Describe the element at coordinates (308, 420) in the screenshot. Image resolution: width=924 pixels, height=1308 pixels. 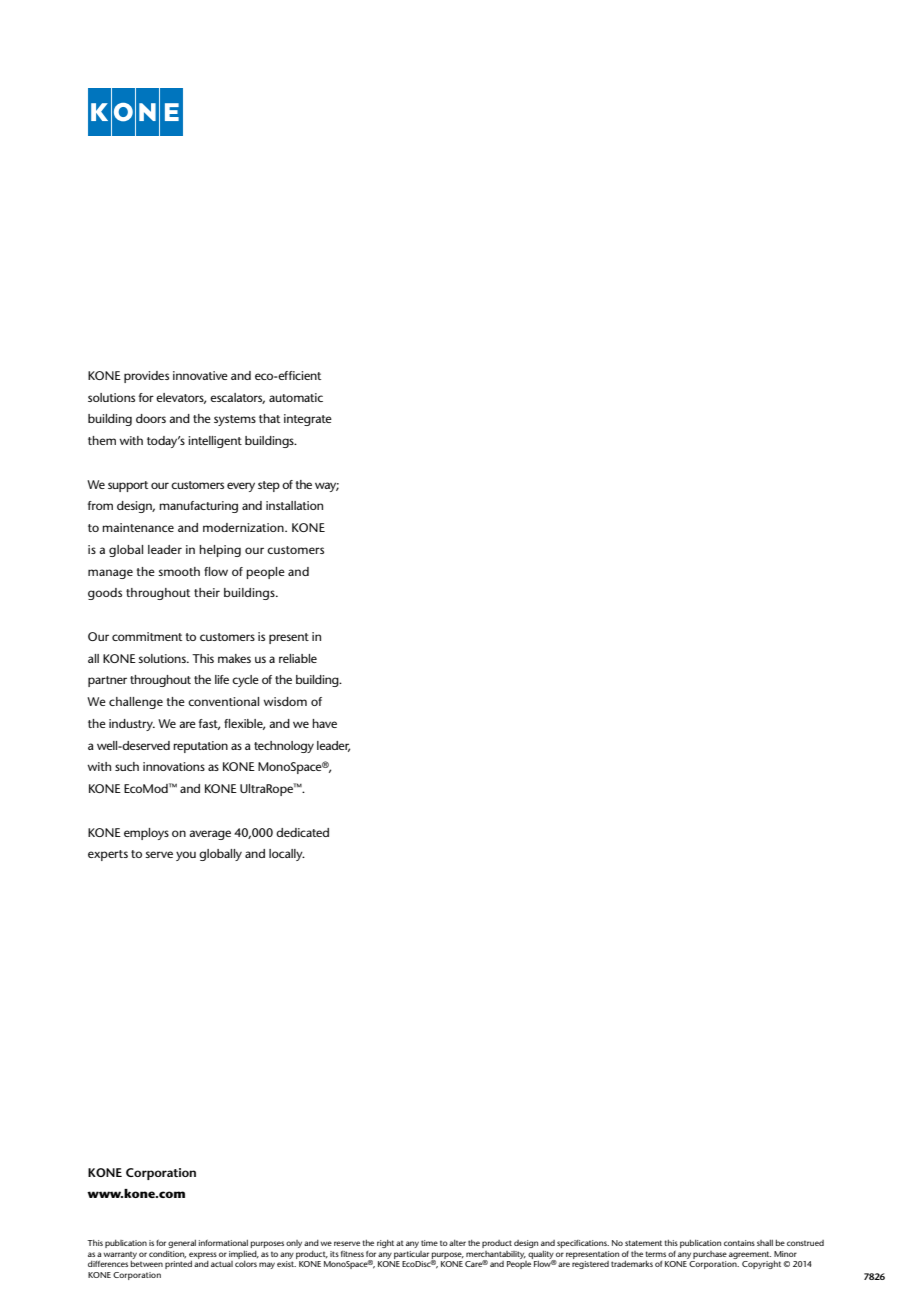
I see `integrate` at that location.
